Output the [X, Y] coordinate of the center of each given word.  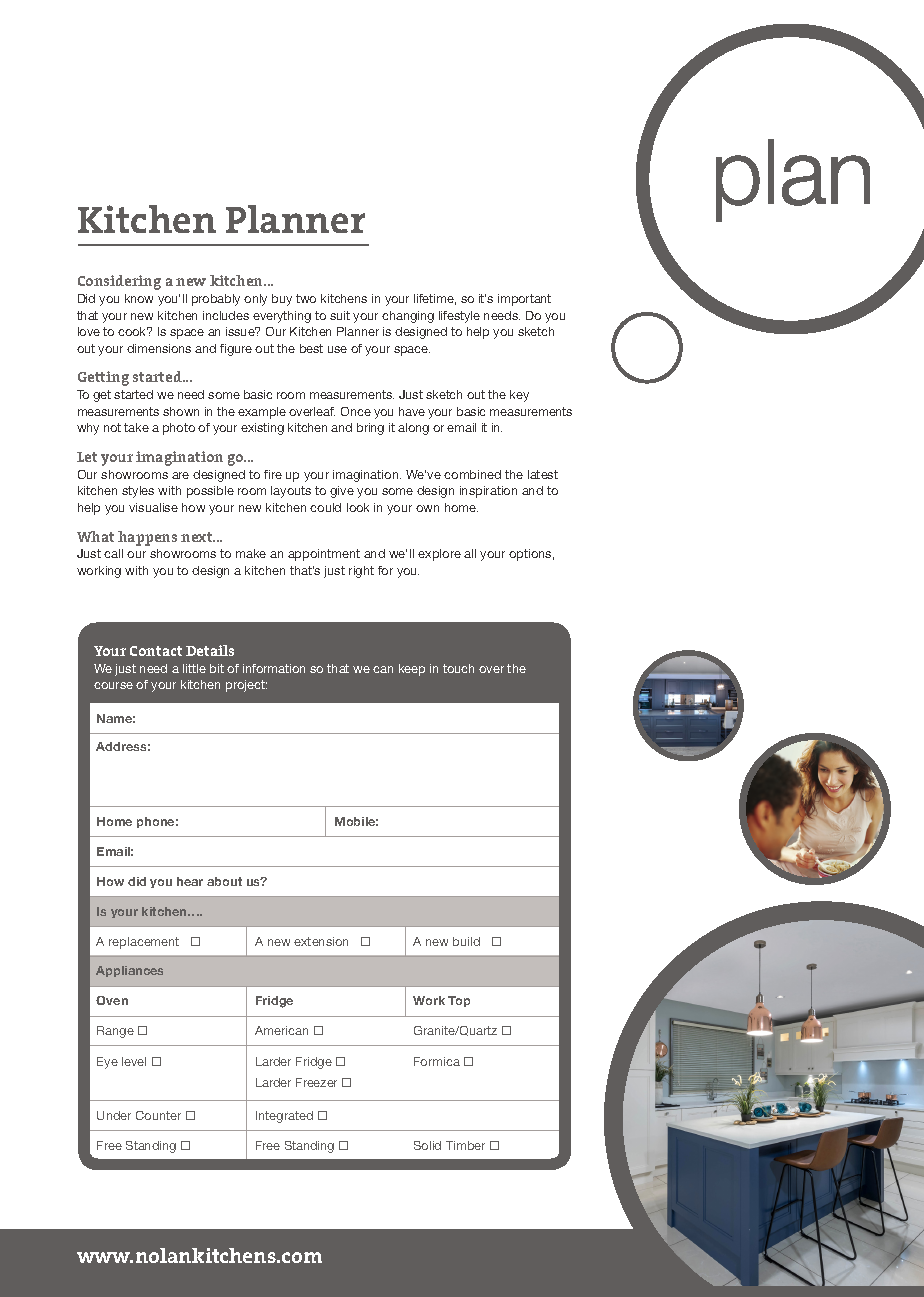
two [306, 298]
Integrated [284, 1117]
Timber [465, 1145]
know [139, 298]
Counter [158, 1115]
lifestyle [459, 317]
